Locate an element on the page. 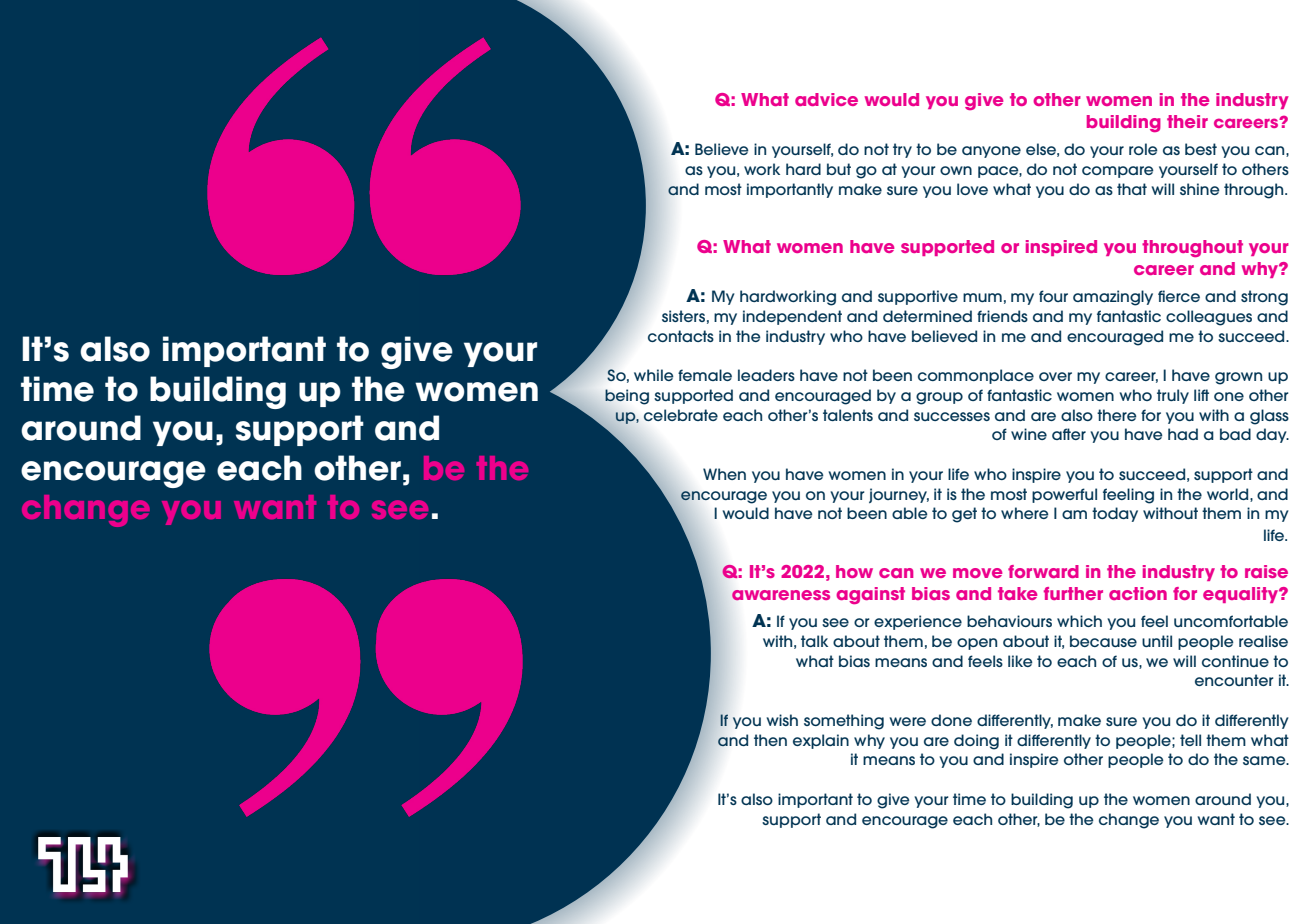 The height and width of the document is (924, 1308). successes is located at coordinates (952, 416).
